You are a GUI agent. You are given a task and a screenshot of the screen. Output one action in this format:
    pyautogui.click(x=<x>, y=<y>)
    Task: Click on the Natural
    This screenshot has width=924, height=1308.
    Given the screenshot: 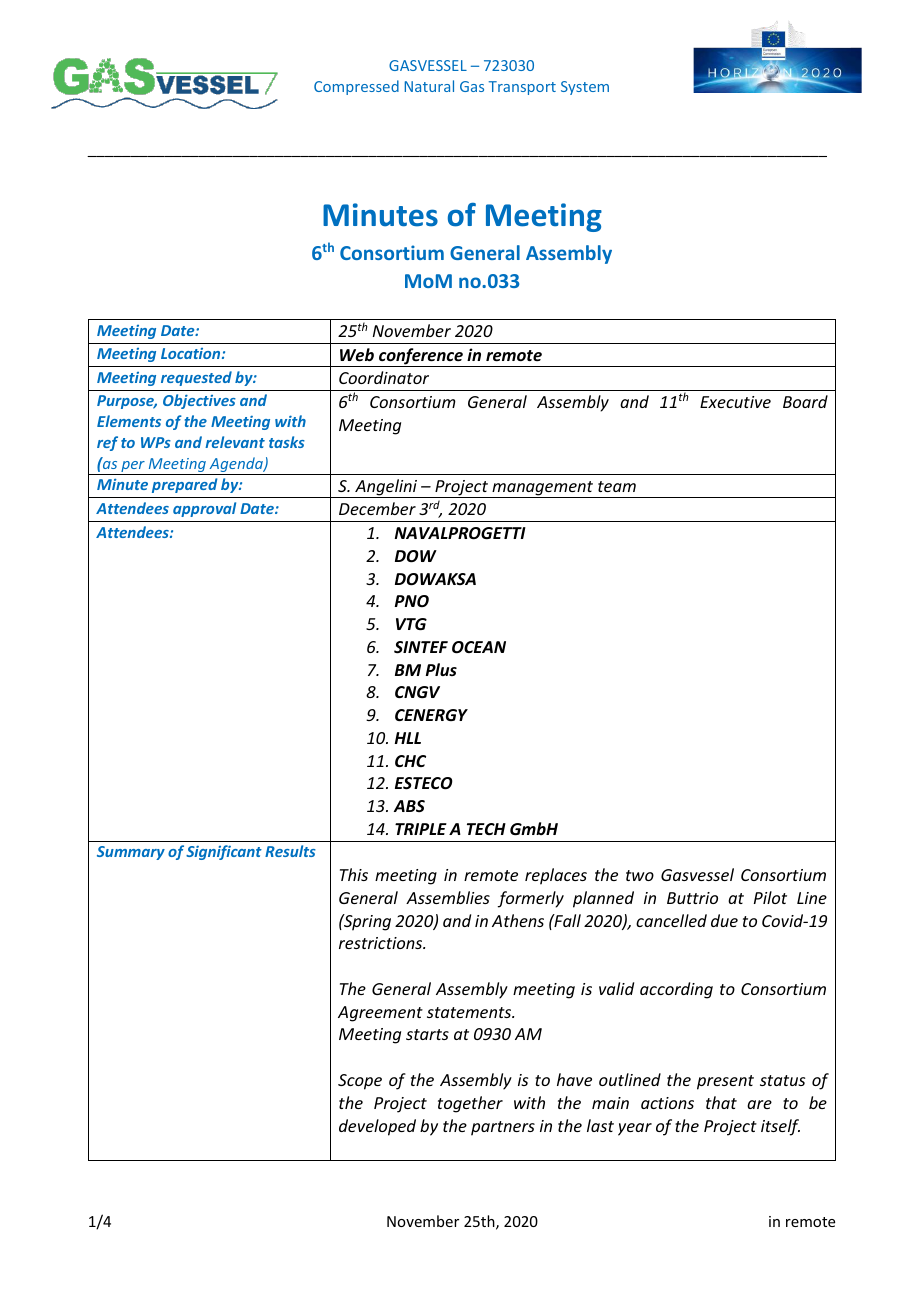 What is the action you would take?
    pyautogui.click(x=429, y=86)
